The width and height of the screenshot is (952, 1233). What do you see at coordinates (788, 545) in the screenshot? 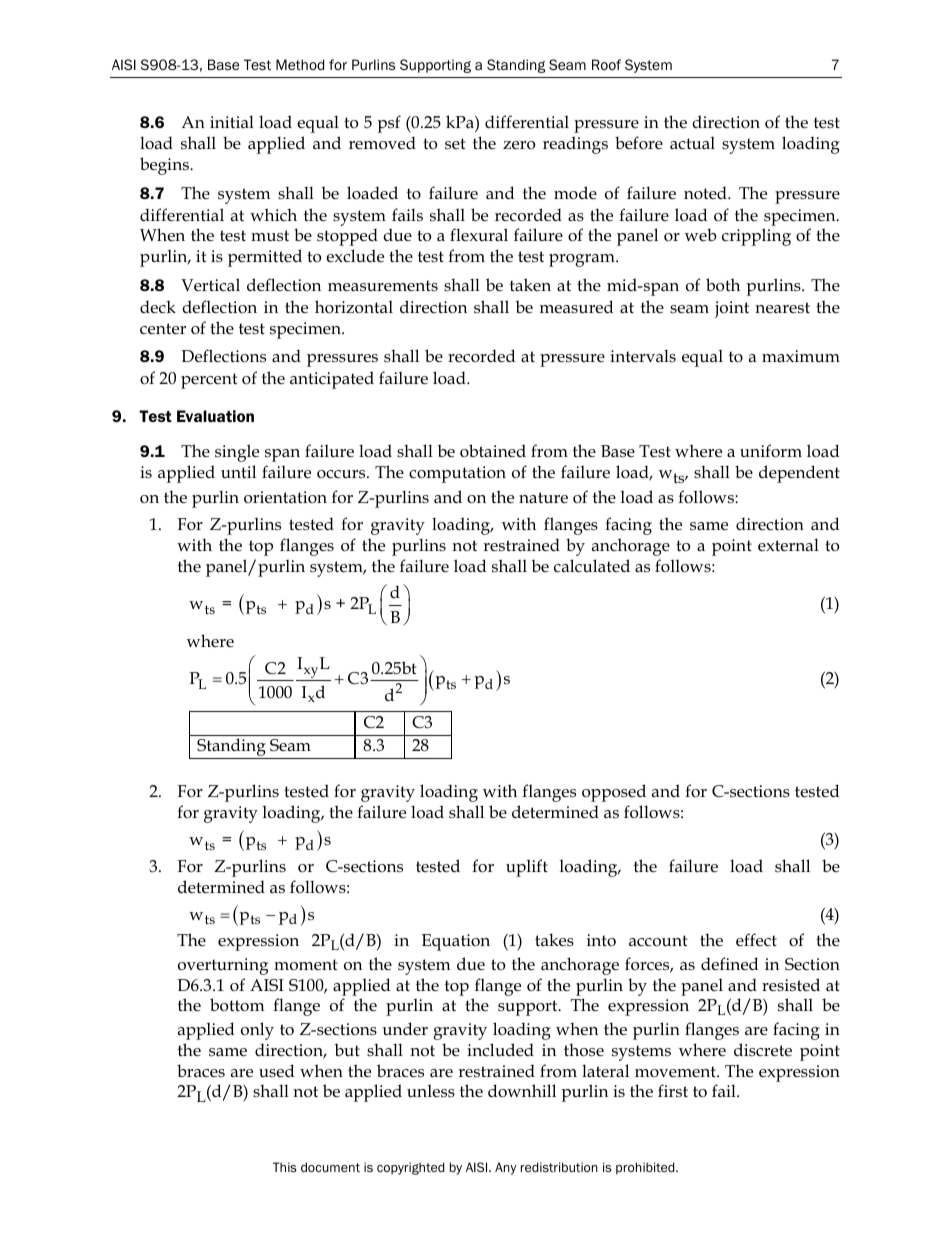
I see `external` at bounding box center [788, 545].
